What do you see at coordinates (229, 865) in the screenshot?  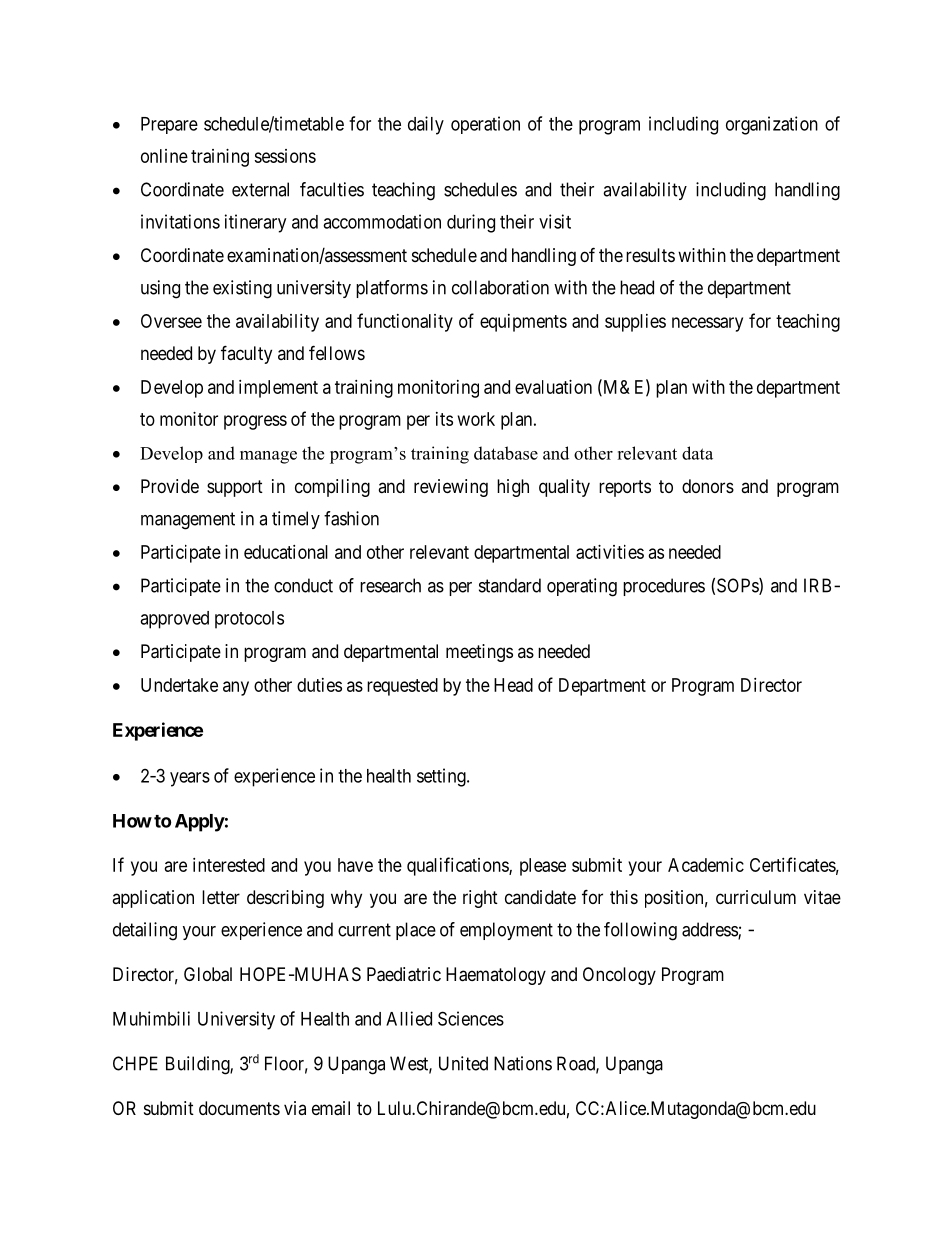 I see `interested` at bounding box center [229, 865].
